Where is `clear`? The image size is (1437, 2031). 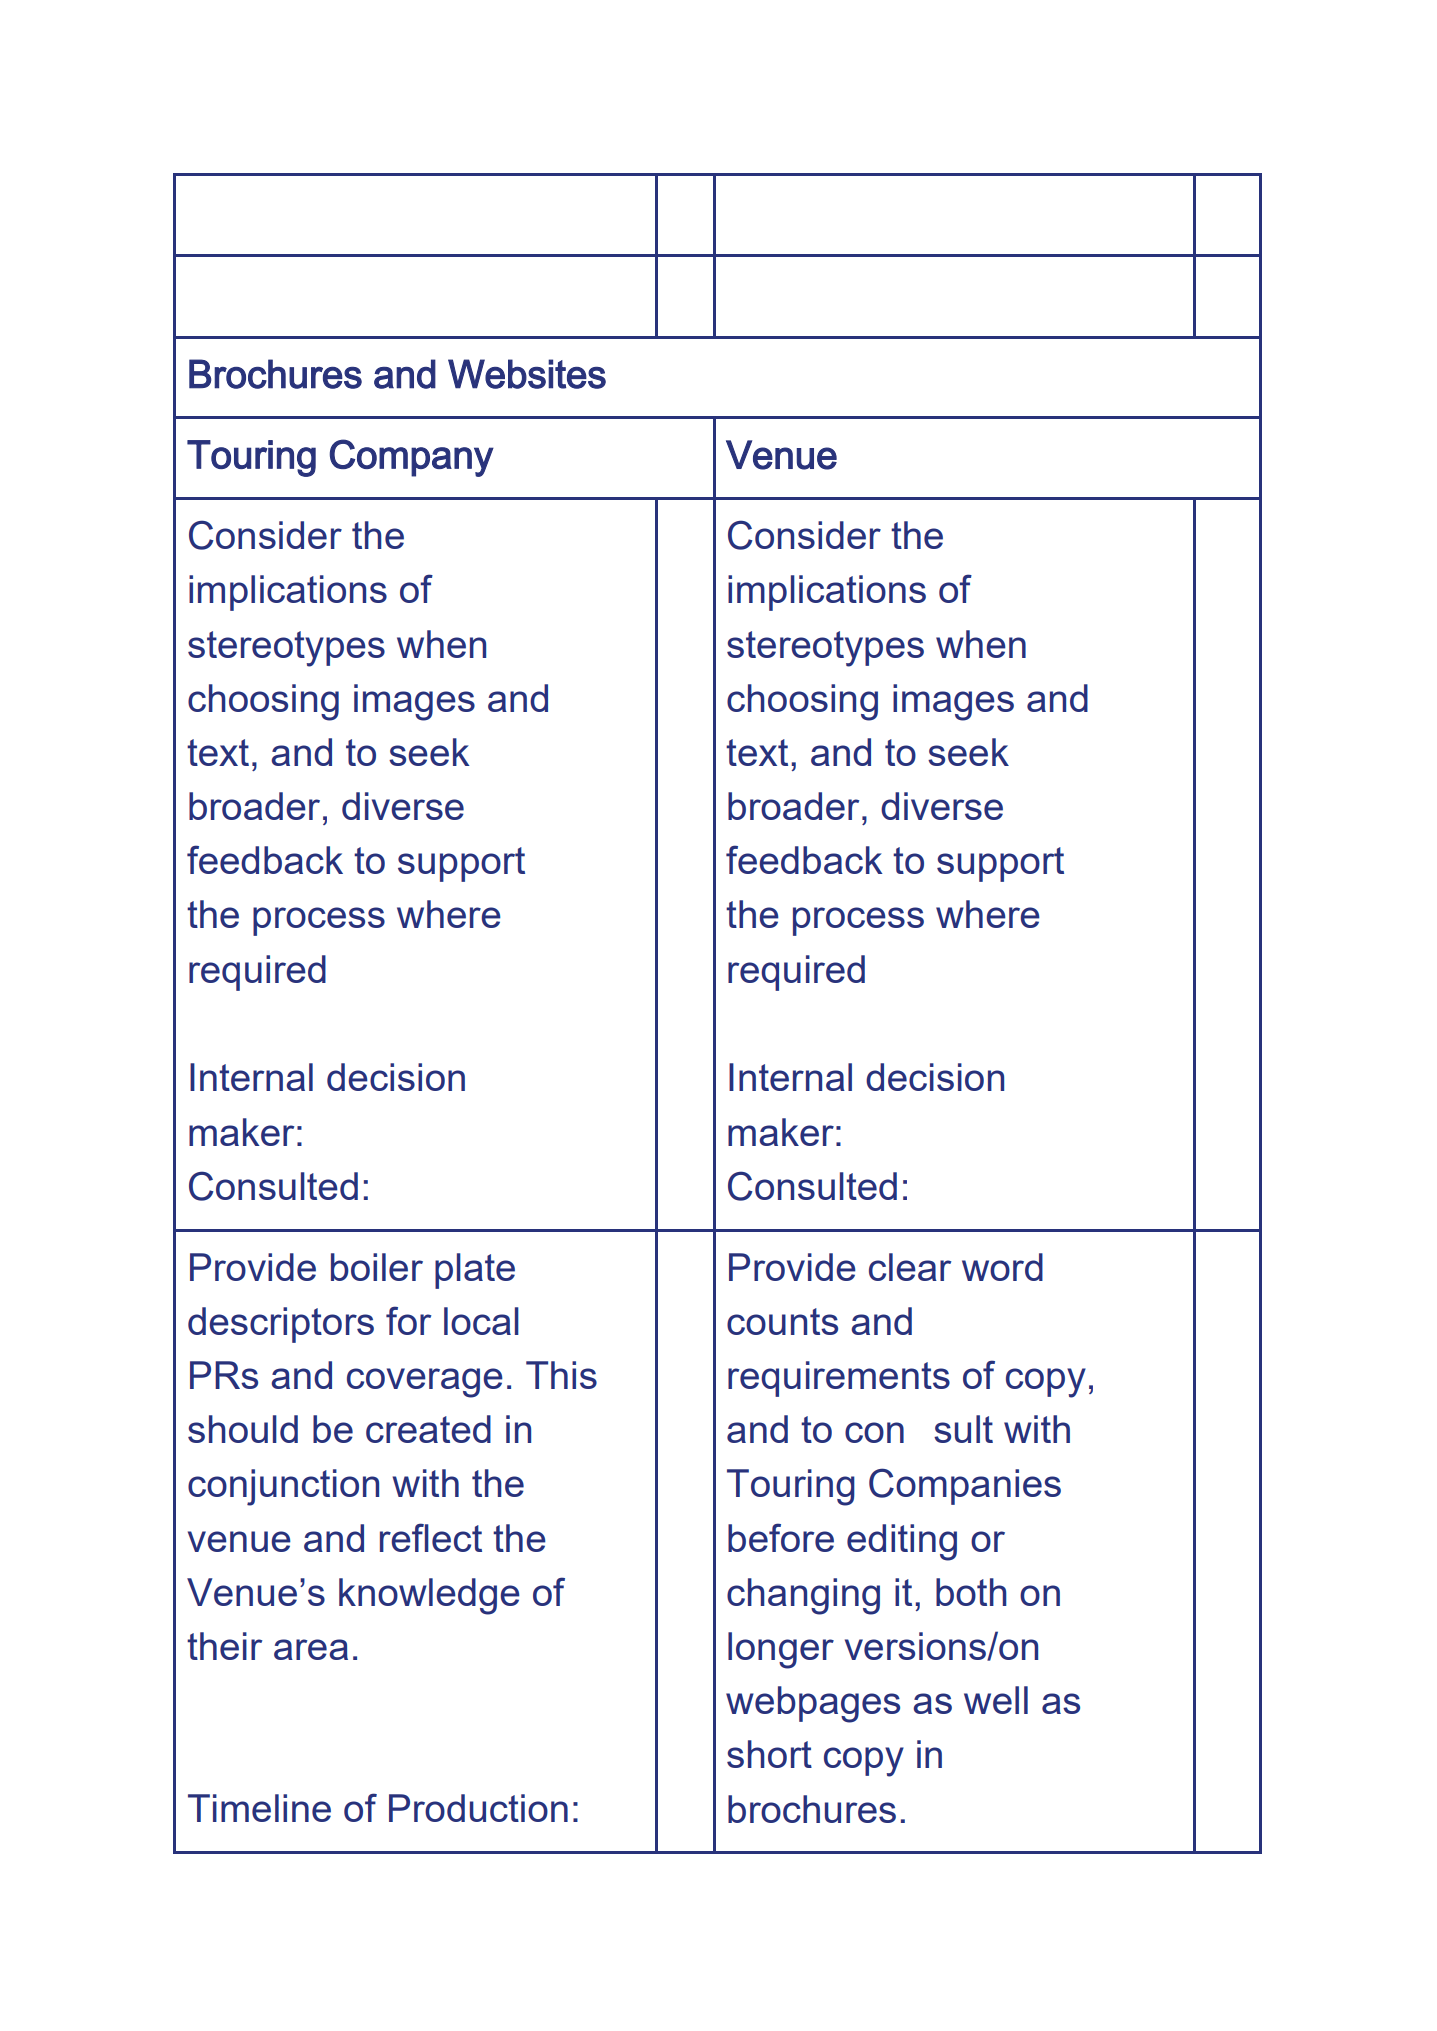
clear is located at coordinates (910, 1267).
